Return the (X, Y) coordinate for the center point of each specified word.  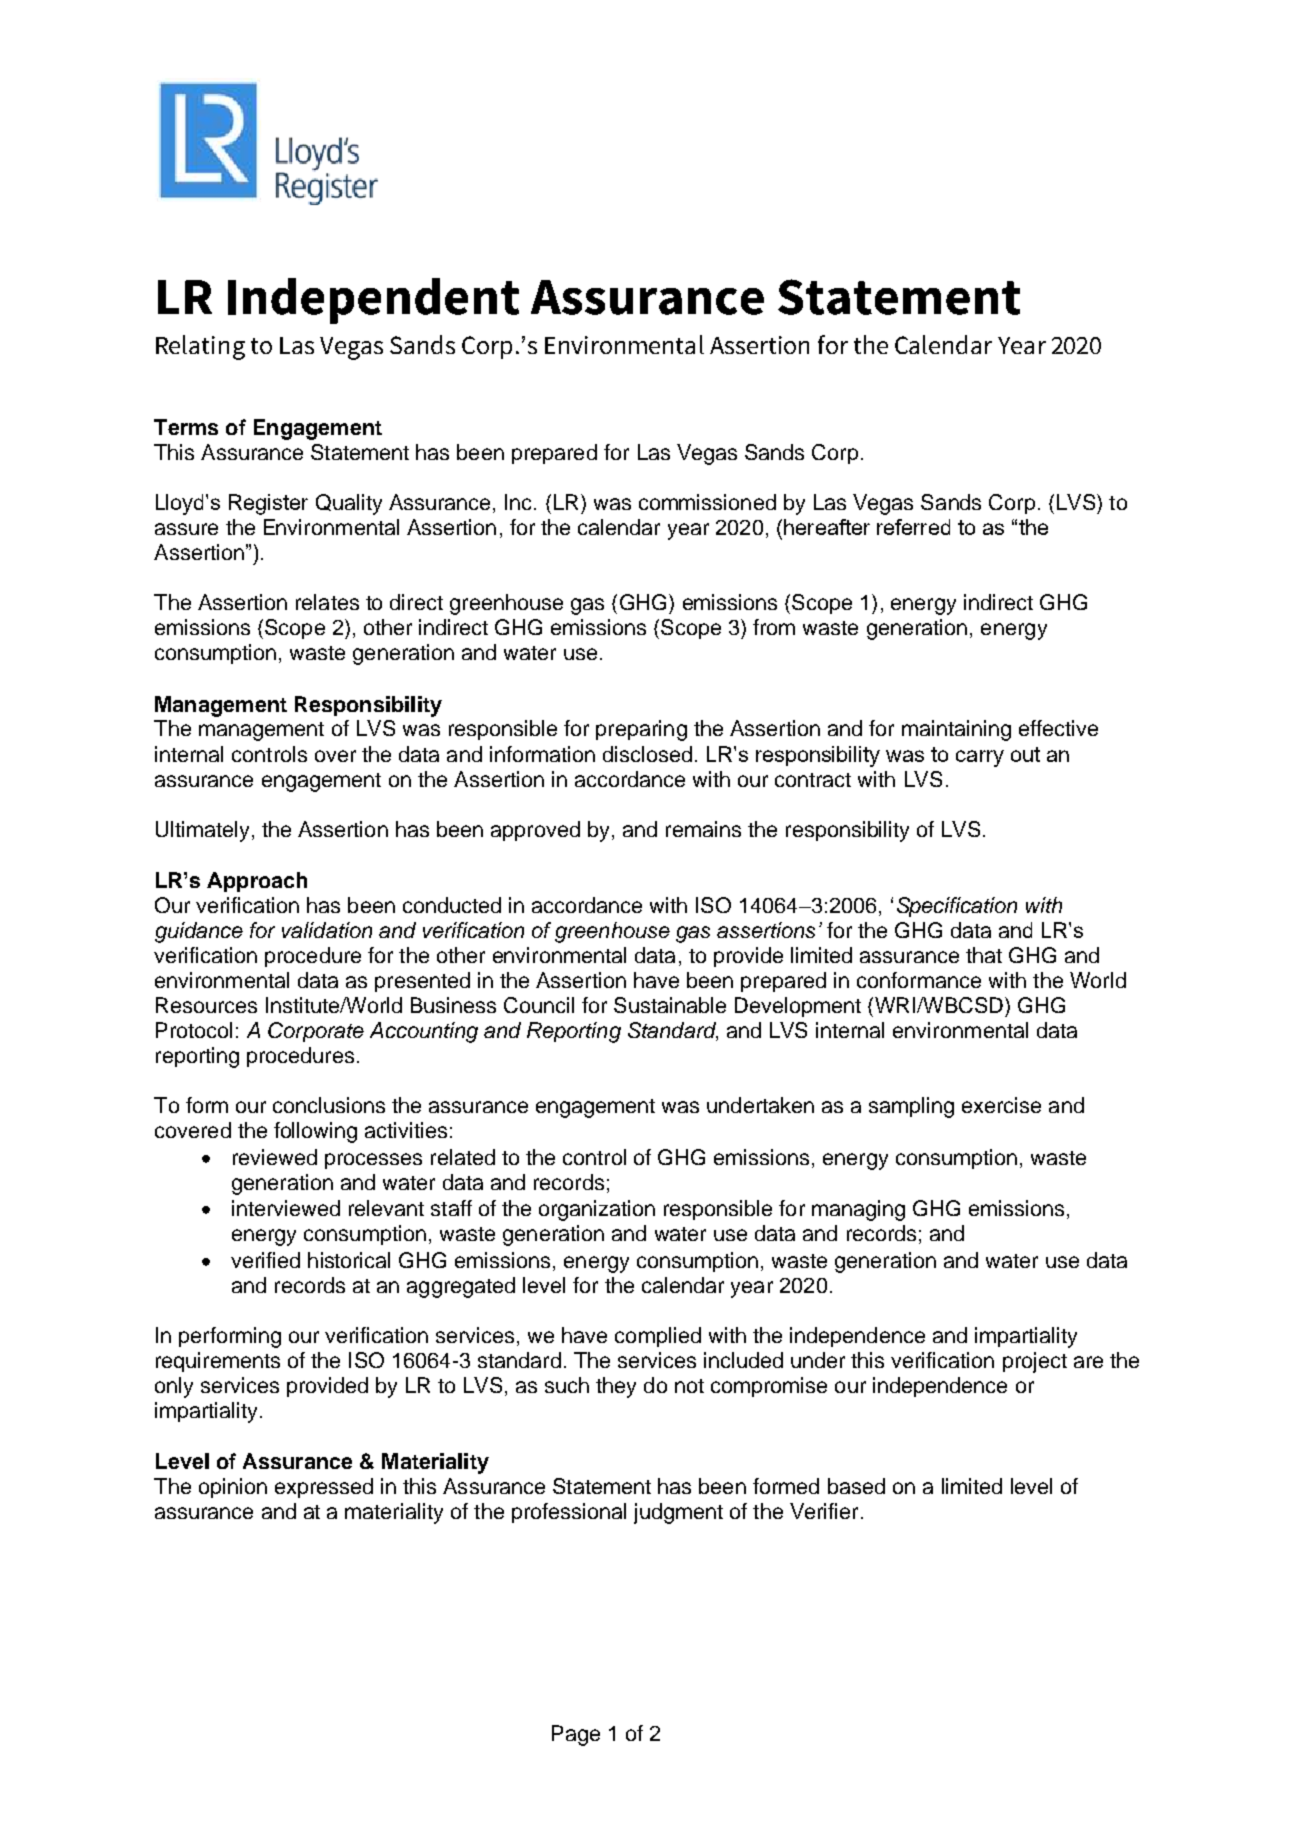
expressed (324, 1488)
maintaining (956, 730)
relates (327, 602)
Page (576, 1735)
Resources (206, 1005)
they (616, 1387)
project (1035, 1362)
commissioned (707, 502)
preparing (641, 730)
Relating (200, 347)
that (984, 955)
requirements (218, 1362)
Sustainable (670, 1005)
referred (913, 527)
